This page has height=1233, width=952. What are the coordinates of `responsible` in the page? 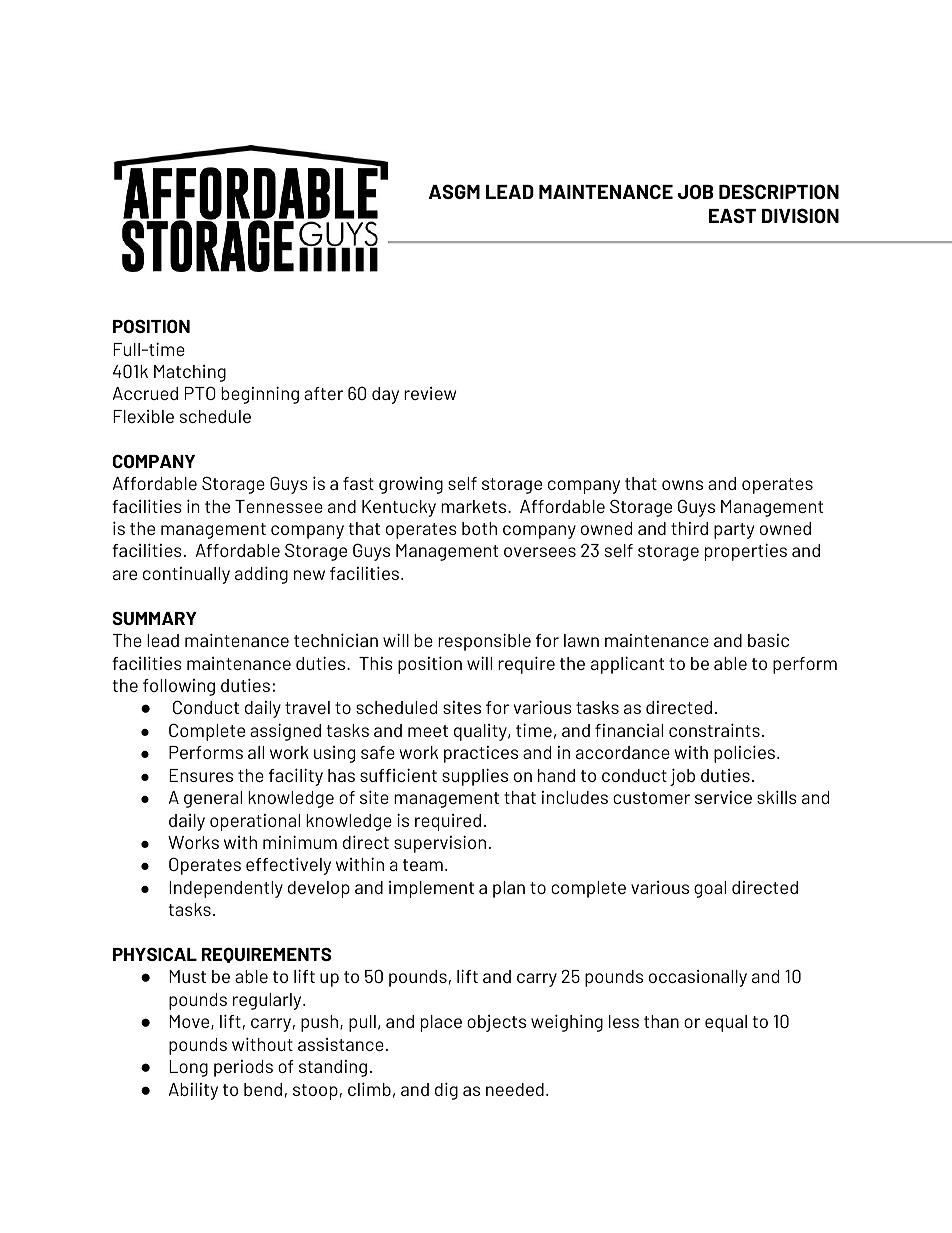 It's located at (484, 642).
